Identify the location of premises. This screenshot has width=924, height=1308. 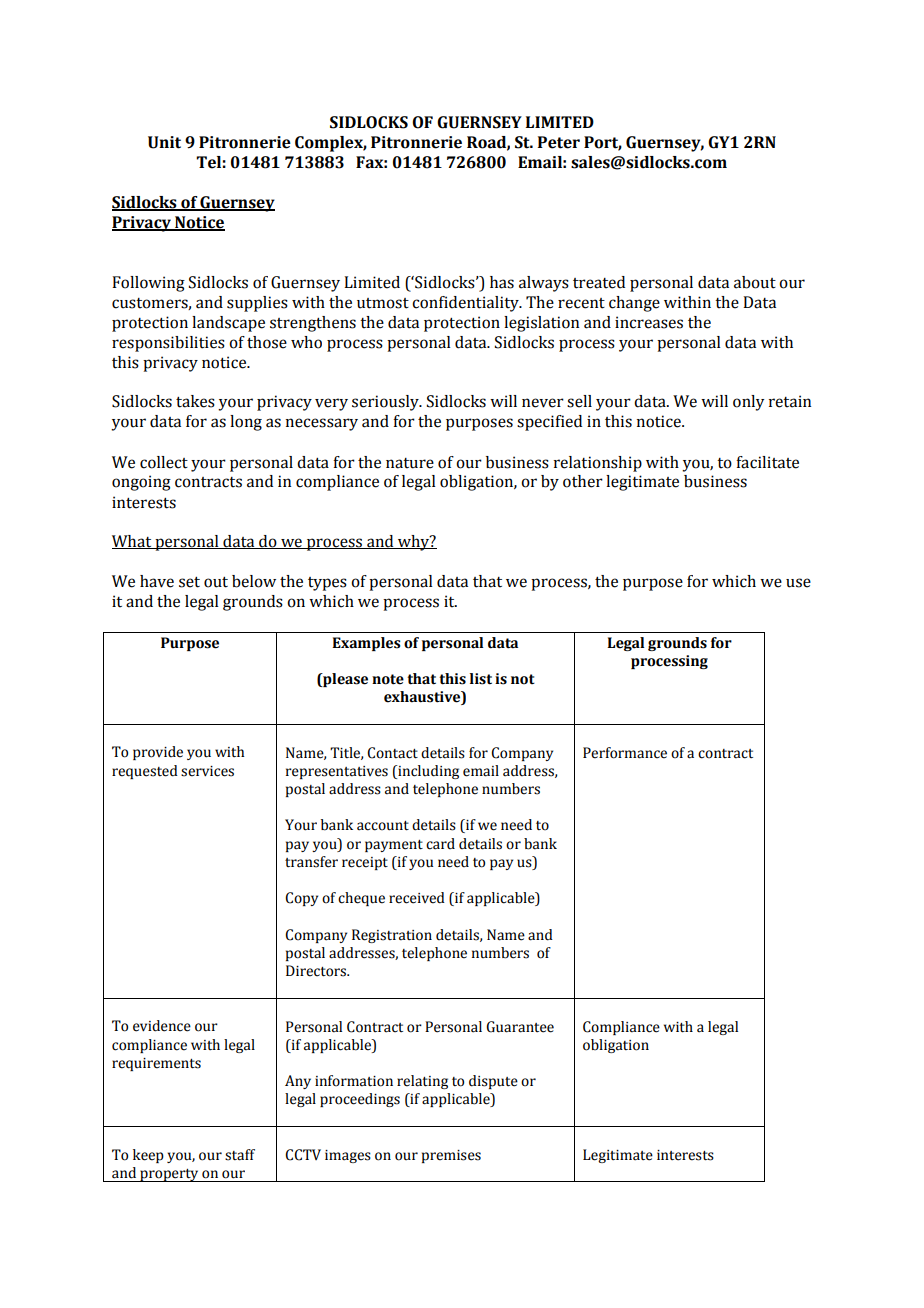
(451, 1156).
